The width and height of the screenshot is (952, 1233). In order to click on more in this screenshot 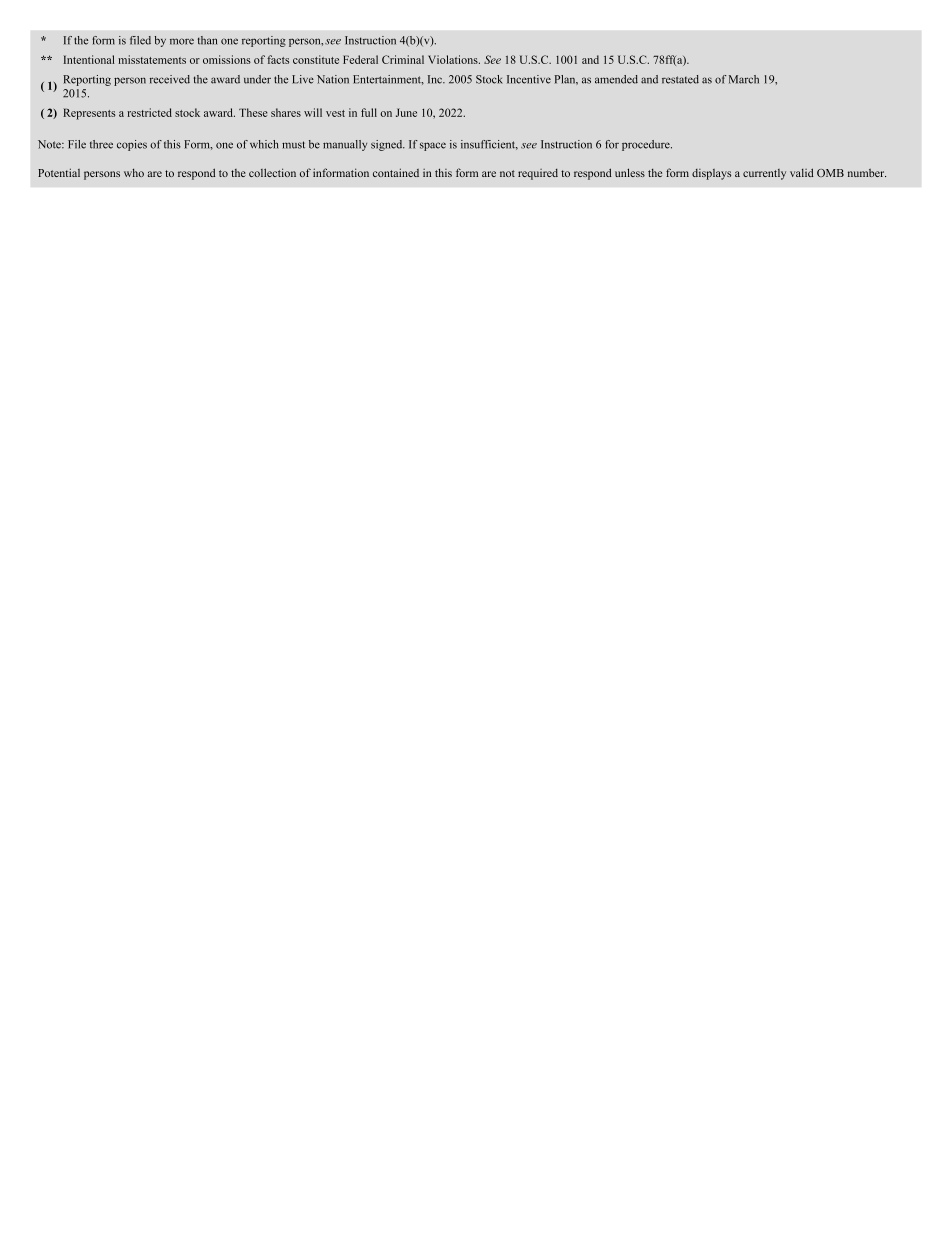, I will do `click(182, 41)`.
